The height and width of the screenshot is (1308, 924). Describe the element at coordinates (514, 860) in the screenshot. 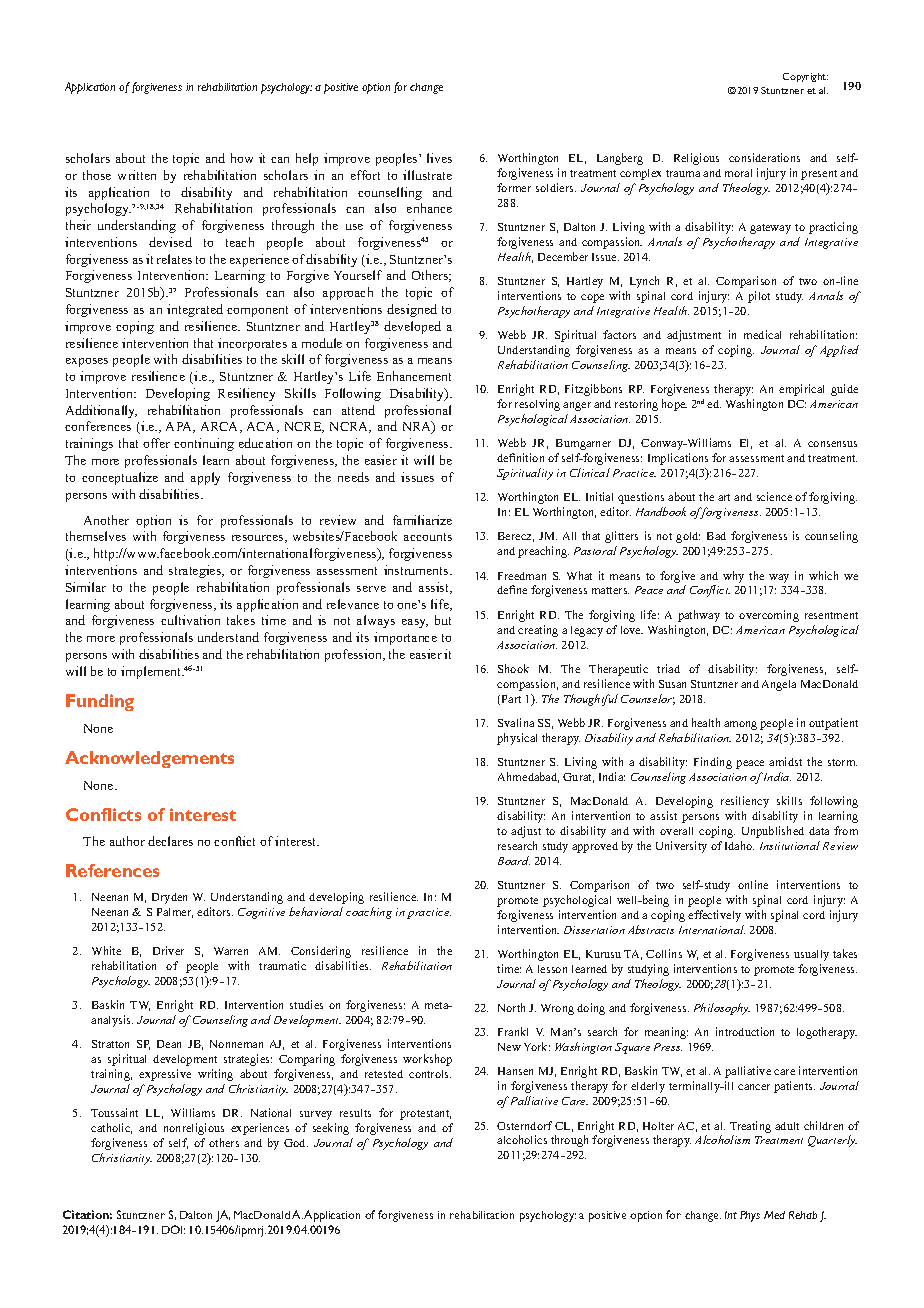

I see `Board` at that location.
